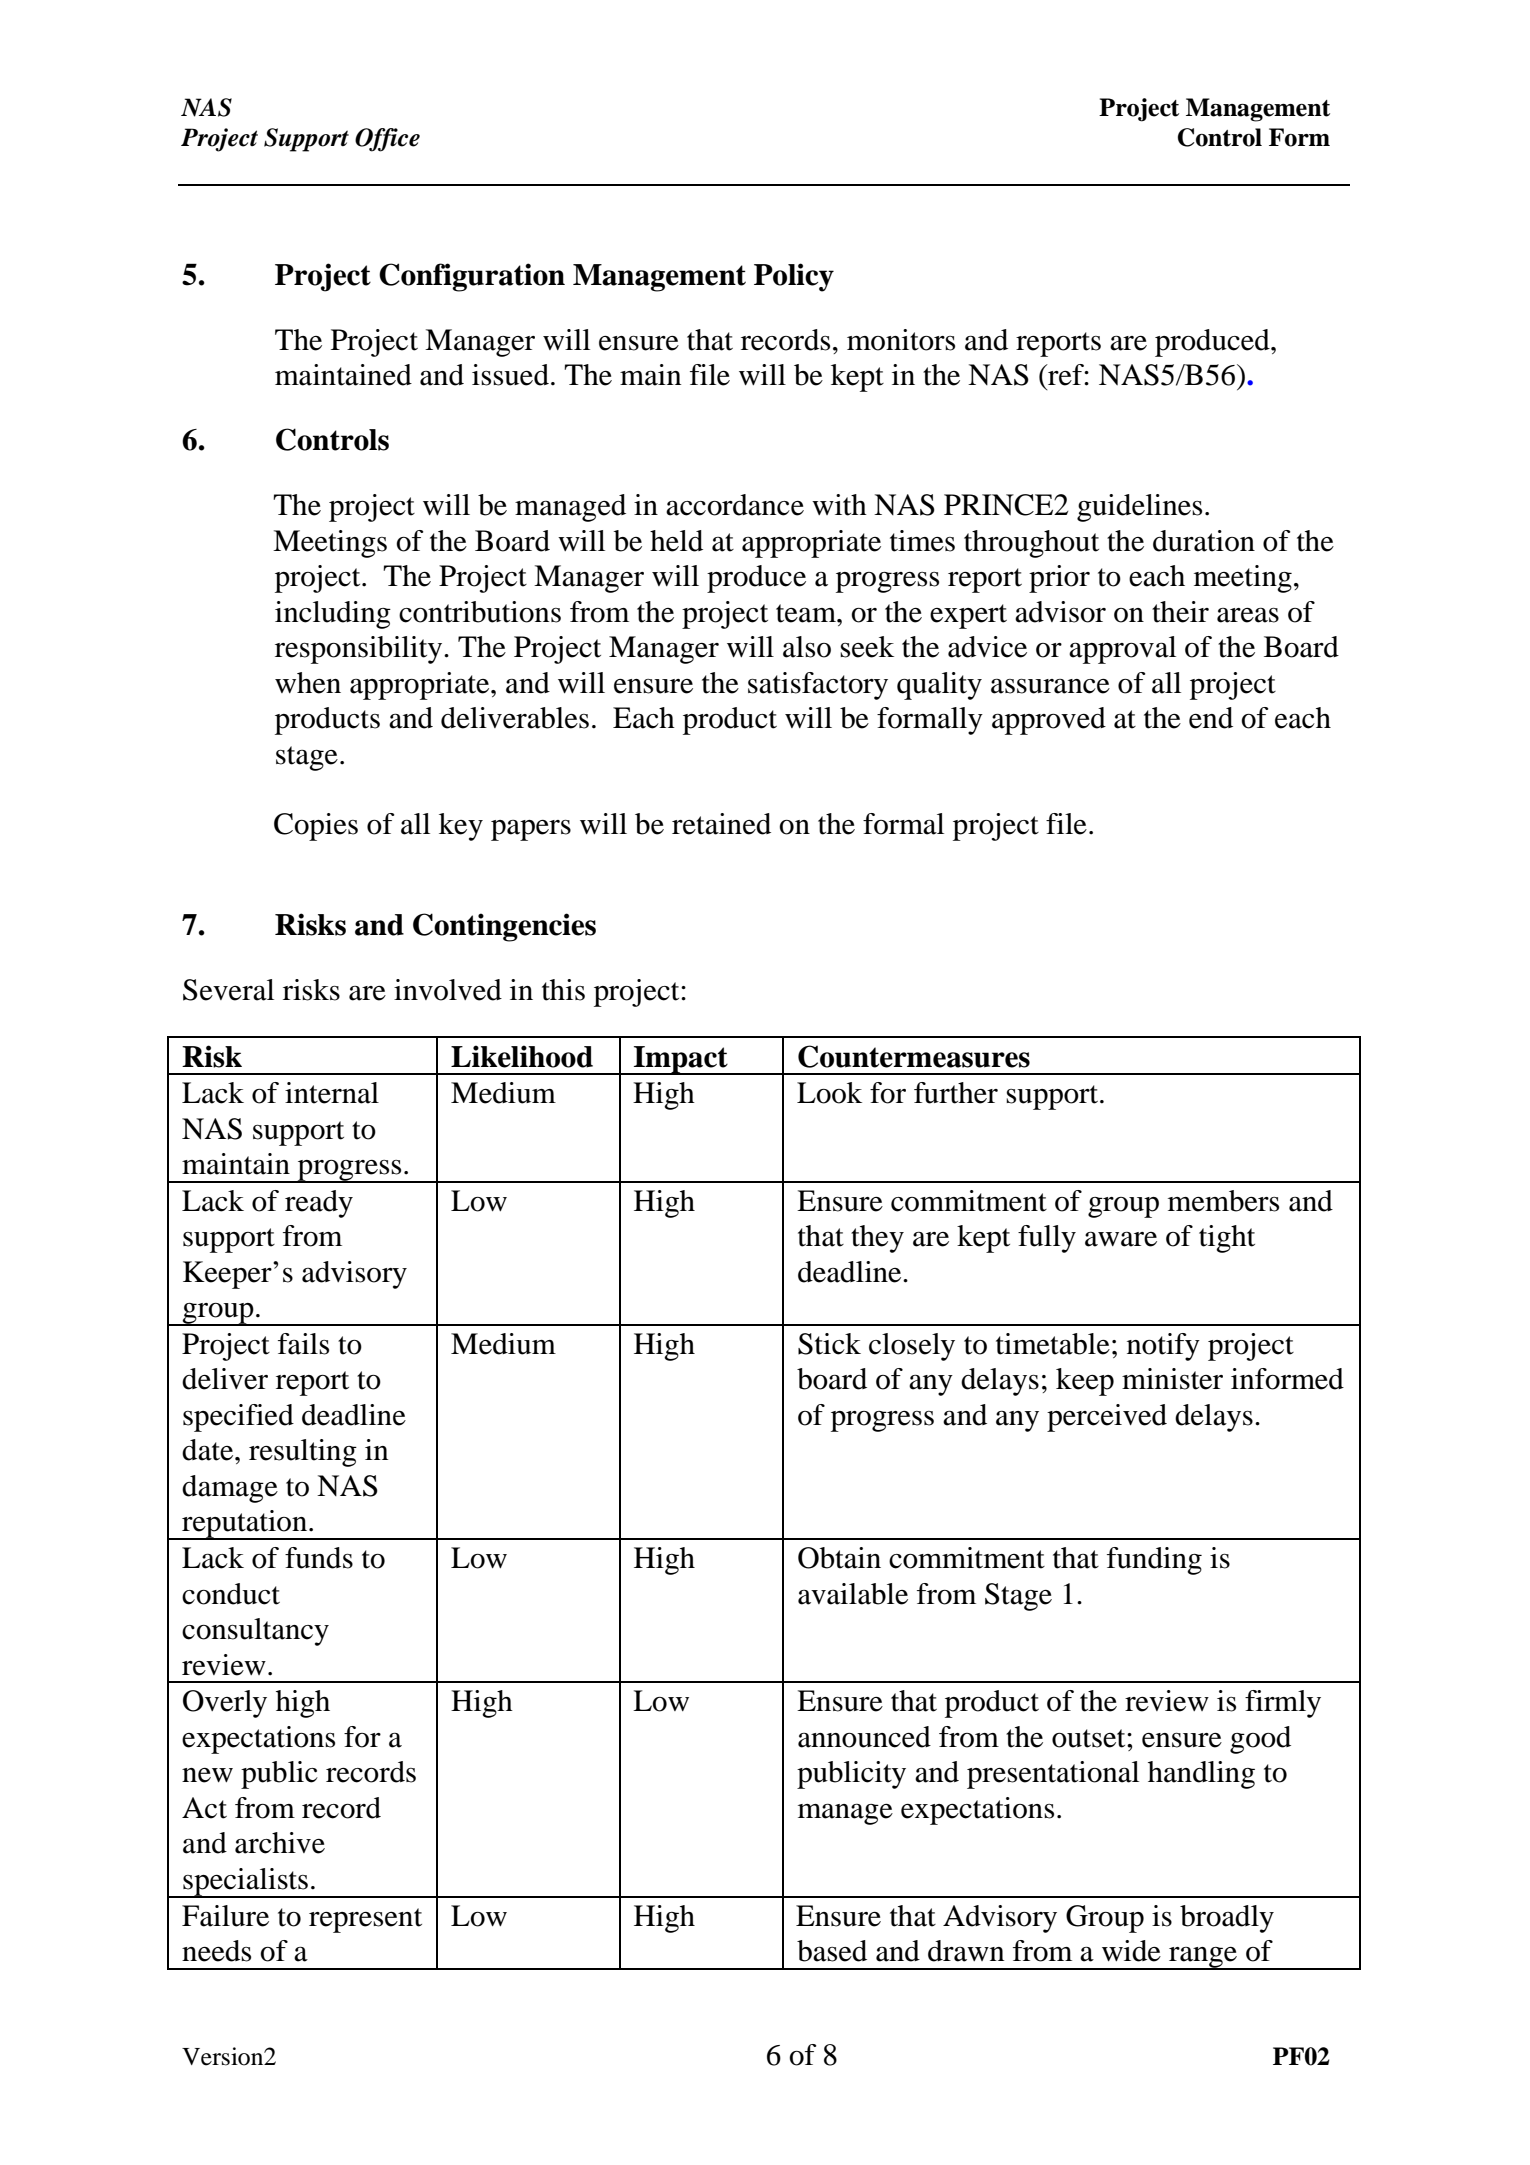 The width and height of the screenshot is (1530, 2165). What do you see at coordinates (901, 340) in the screenshot?
I see `monitors` at bounding box center [901, 340].
